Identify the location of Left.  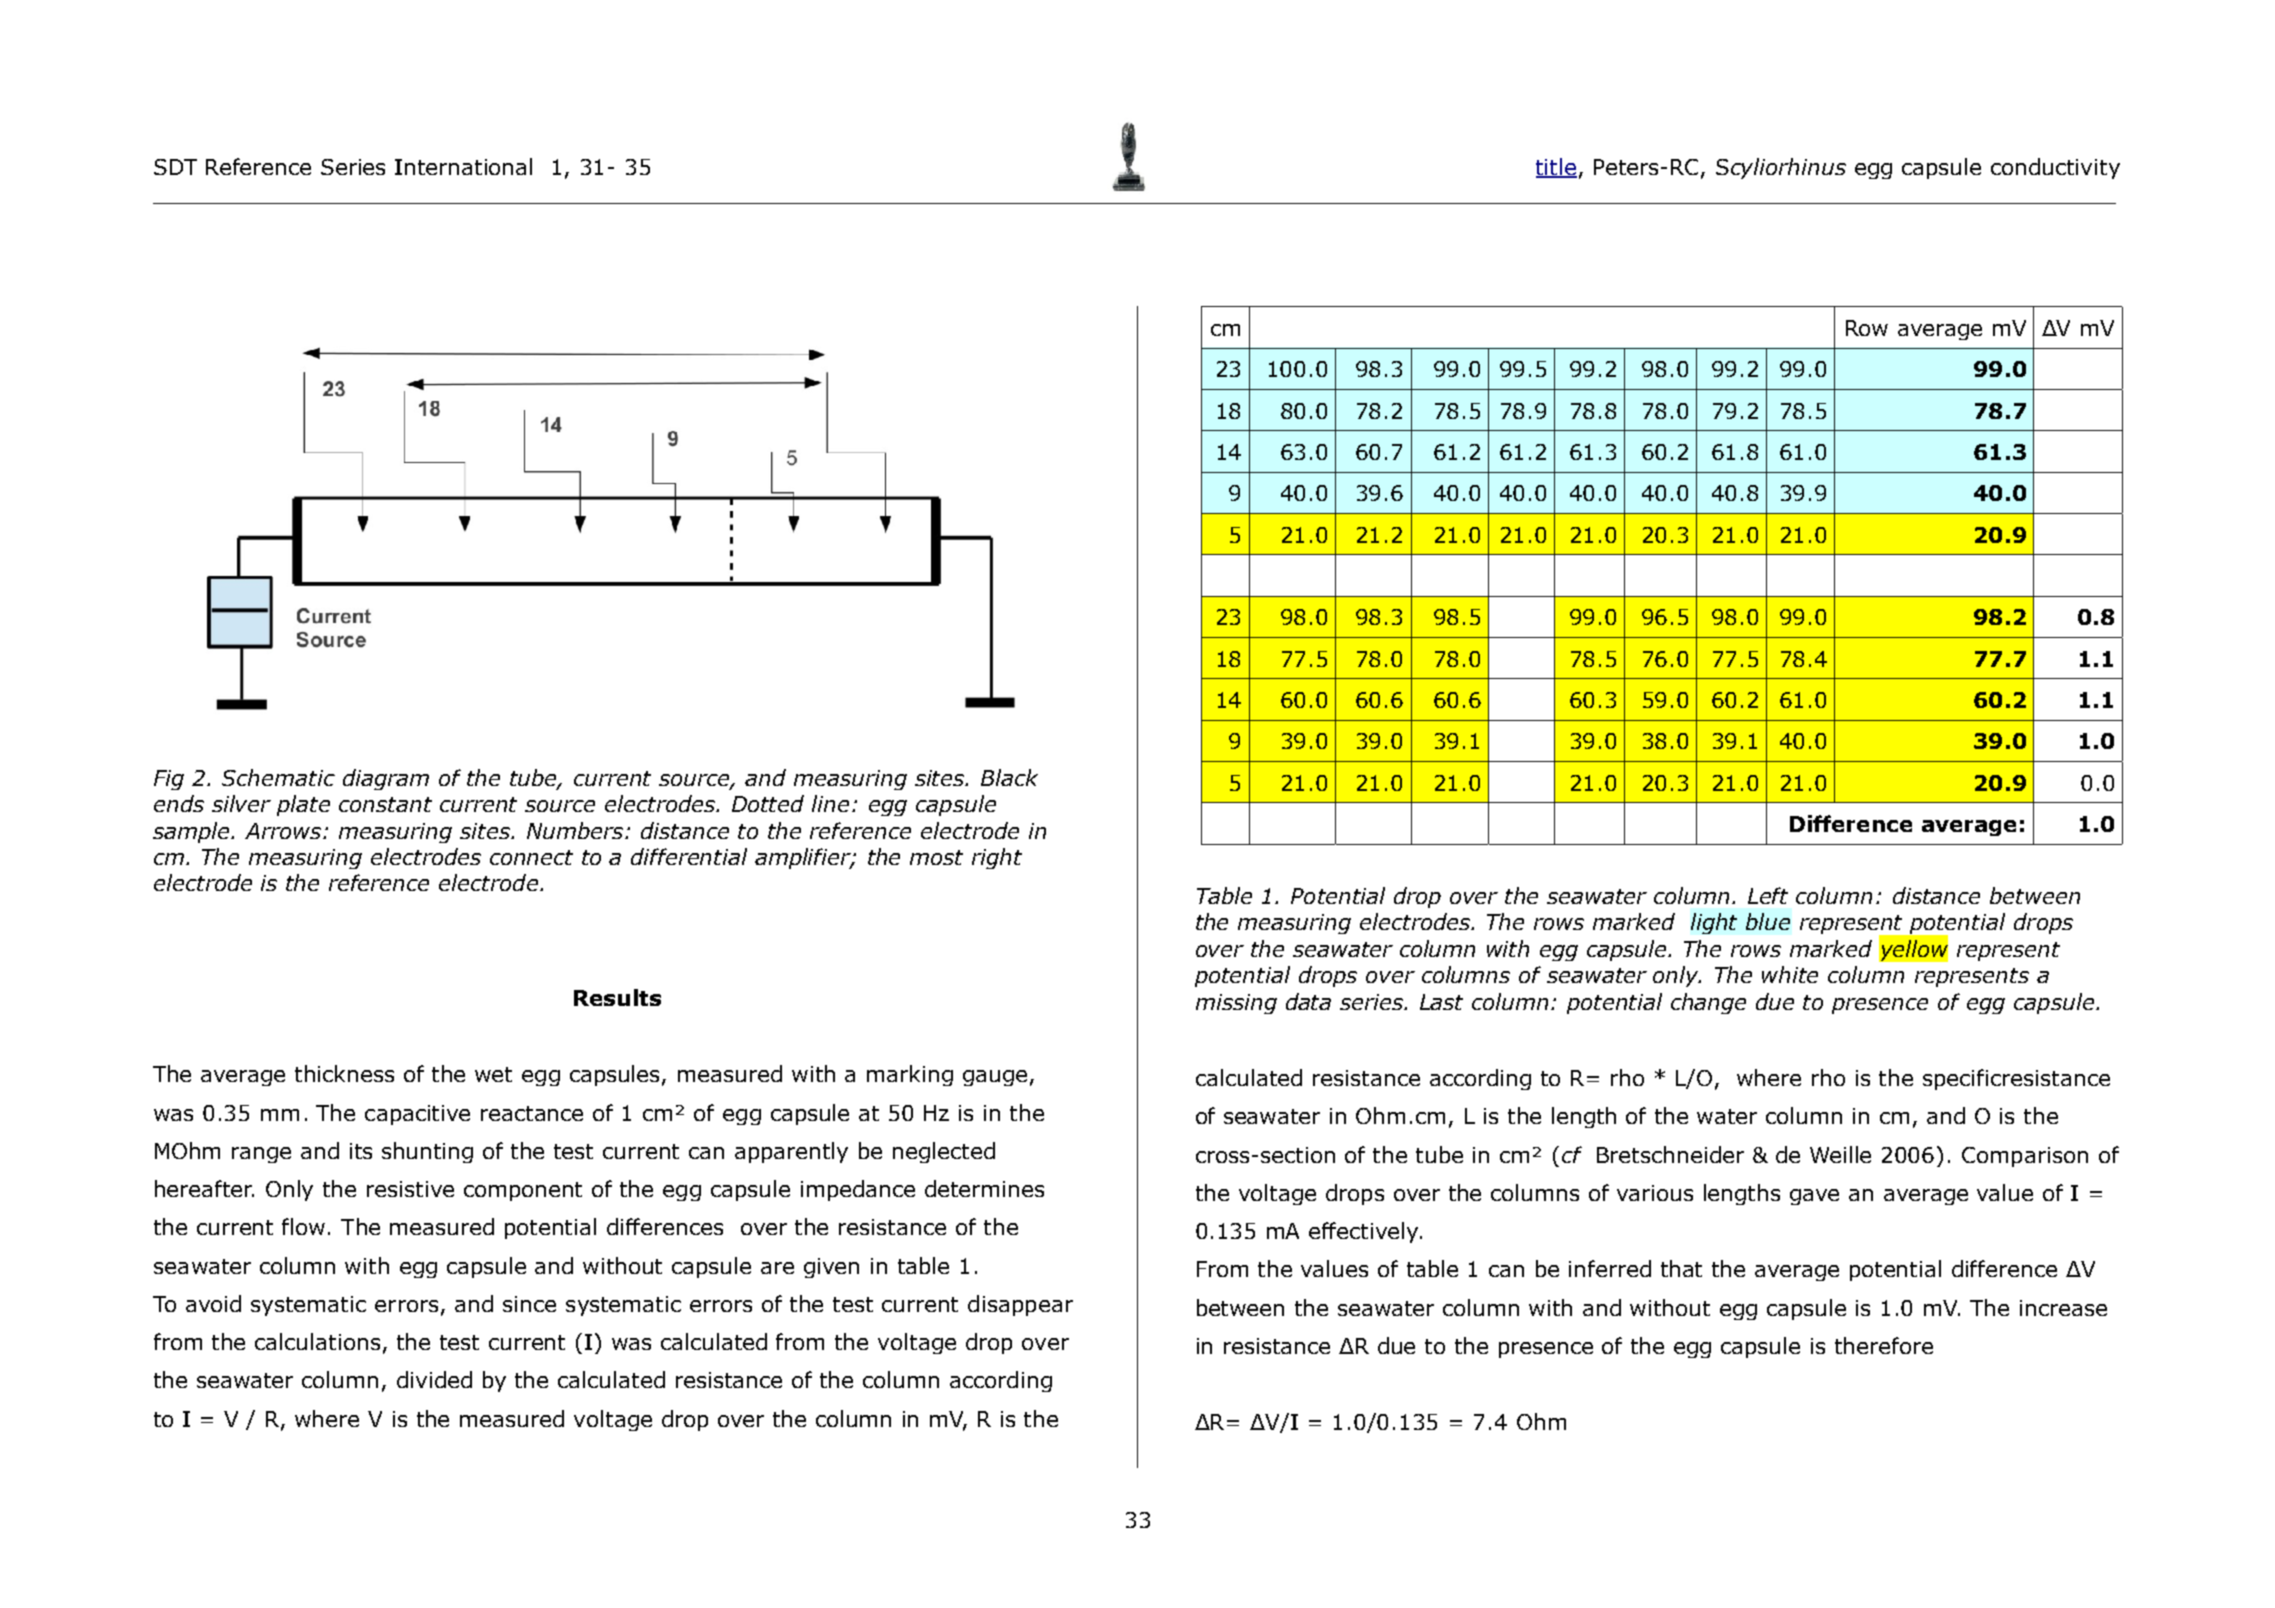
(1768, 895).
